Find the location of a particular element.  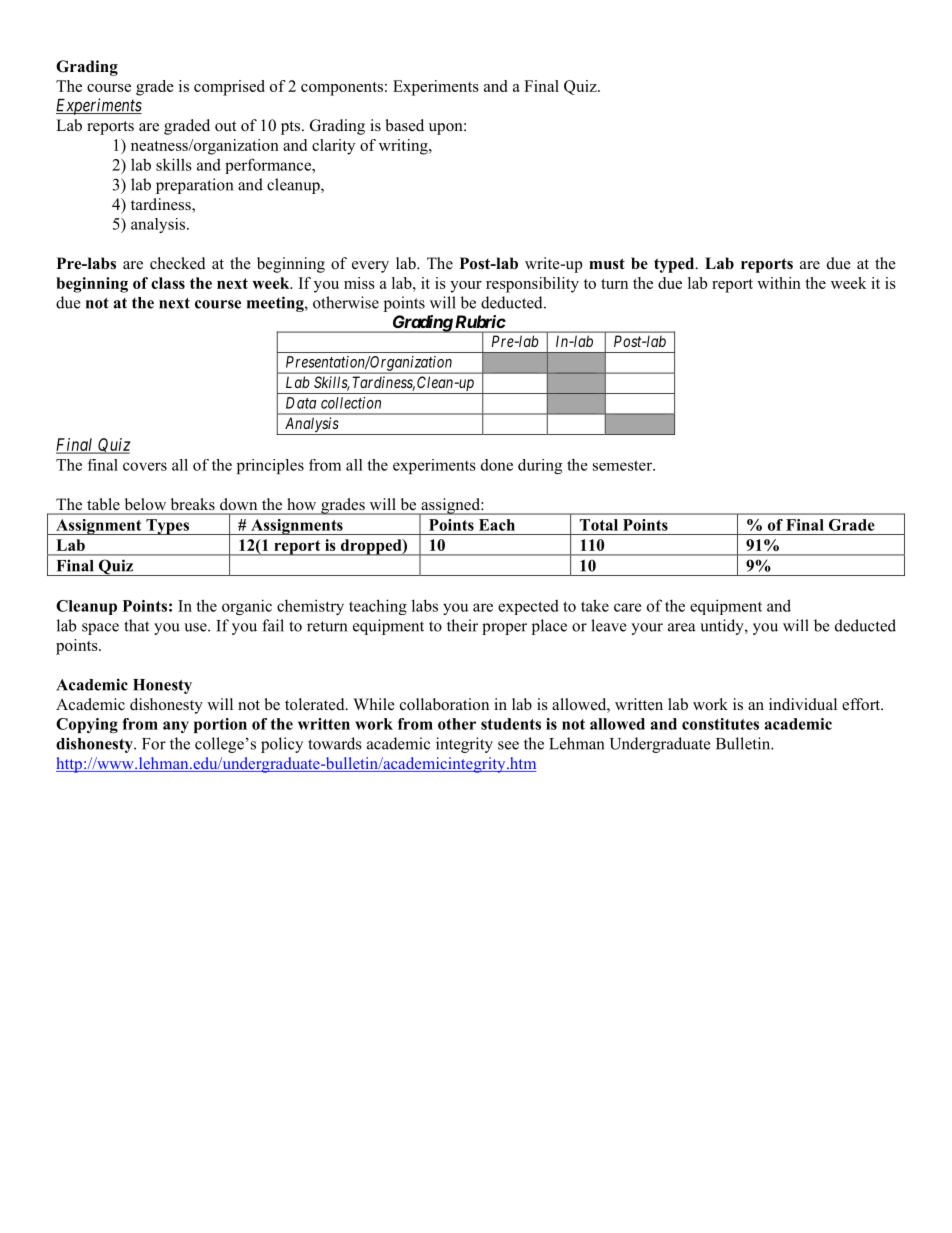

checked is located at coordinates (178, 263).
